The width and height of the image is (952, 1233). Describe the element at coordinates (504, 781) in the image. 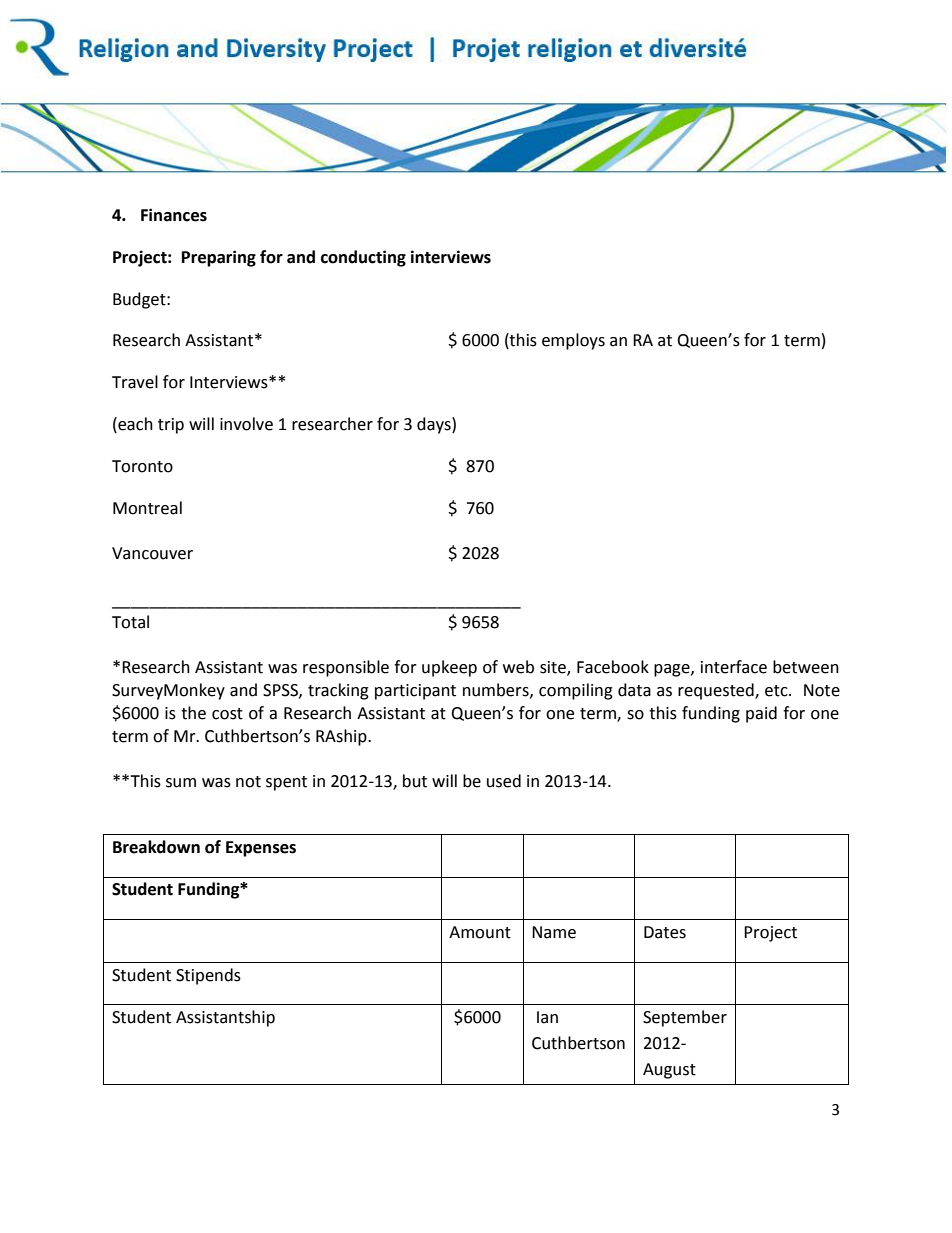

I see `used` at that location.
